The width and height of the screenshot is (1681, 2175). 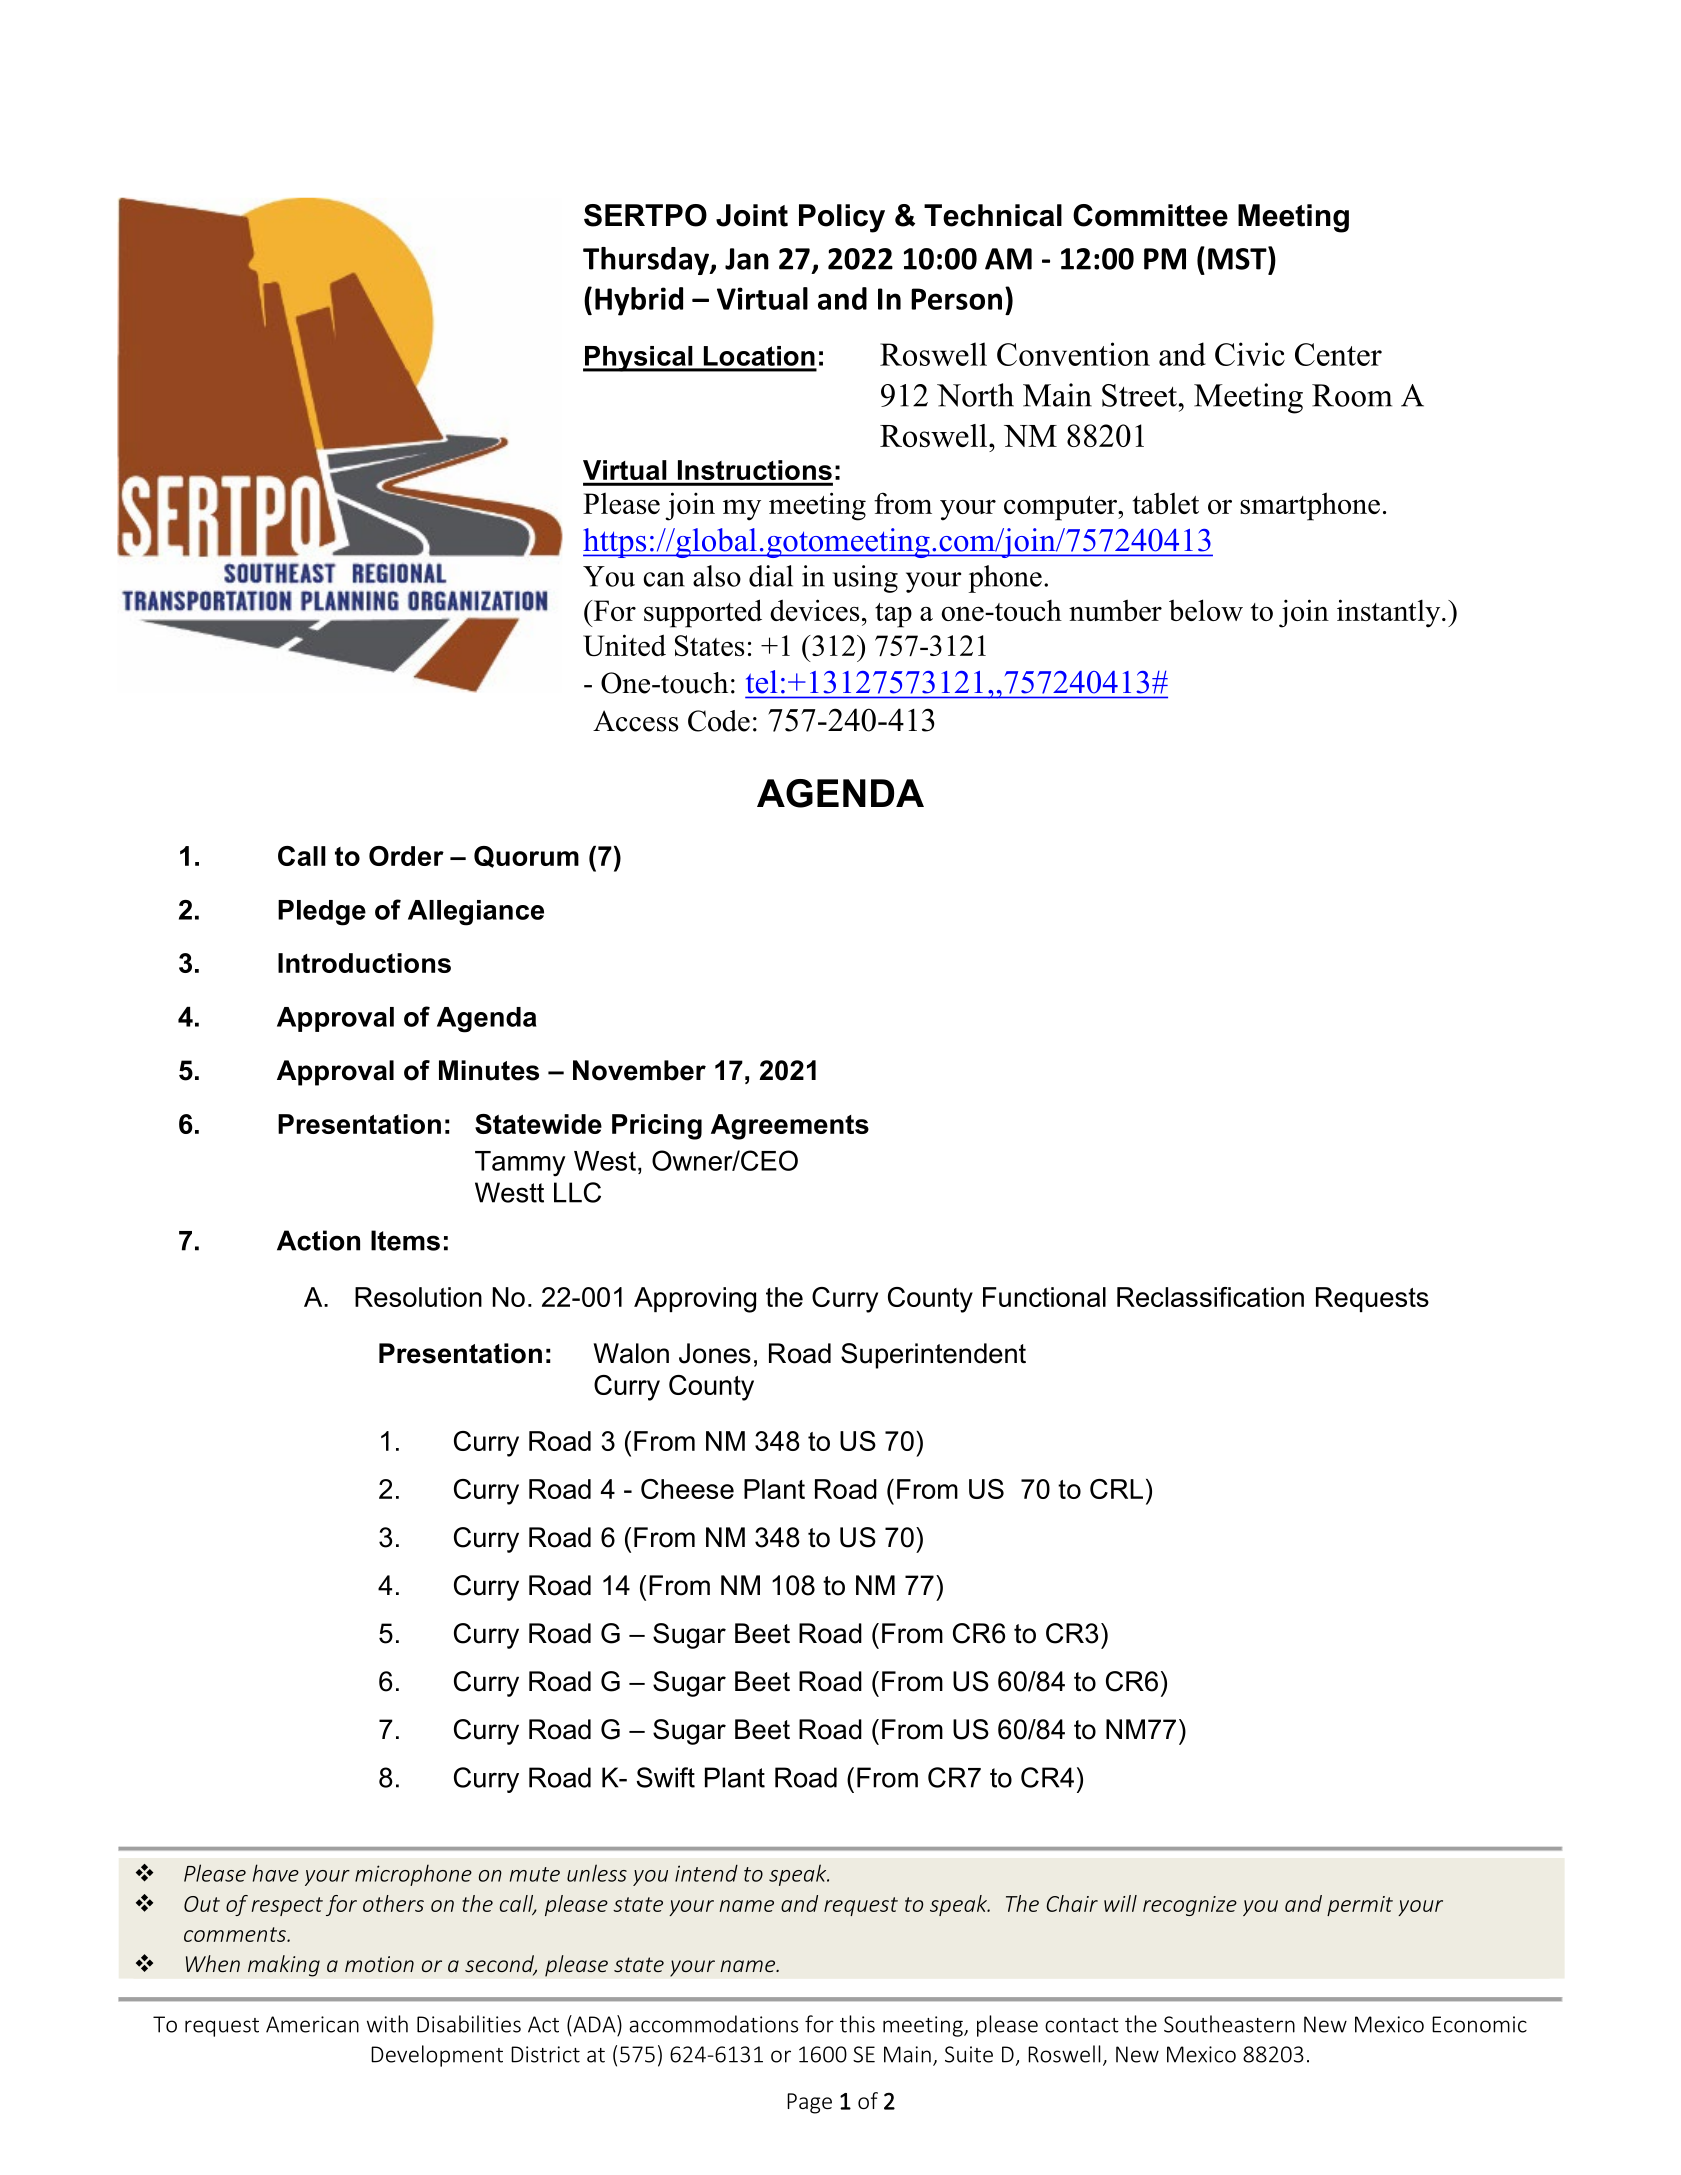 I want to click on Southeastern, so click(x=1229, y=2024).
